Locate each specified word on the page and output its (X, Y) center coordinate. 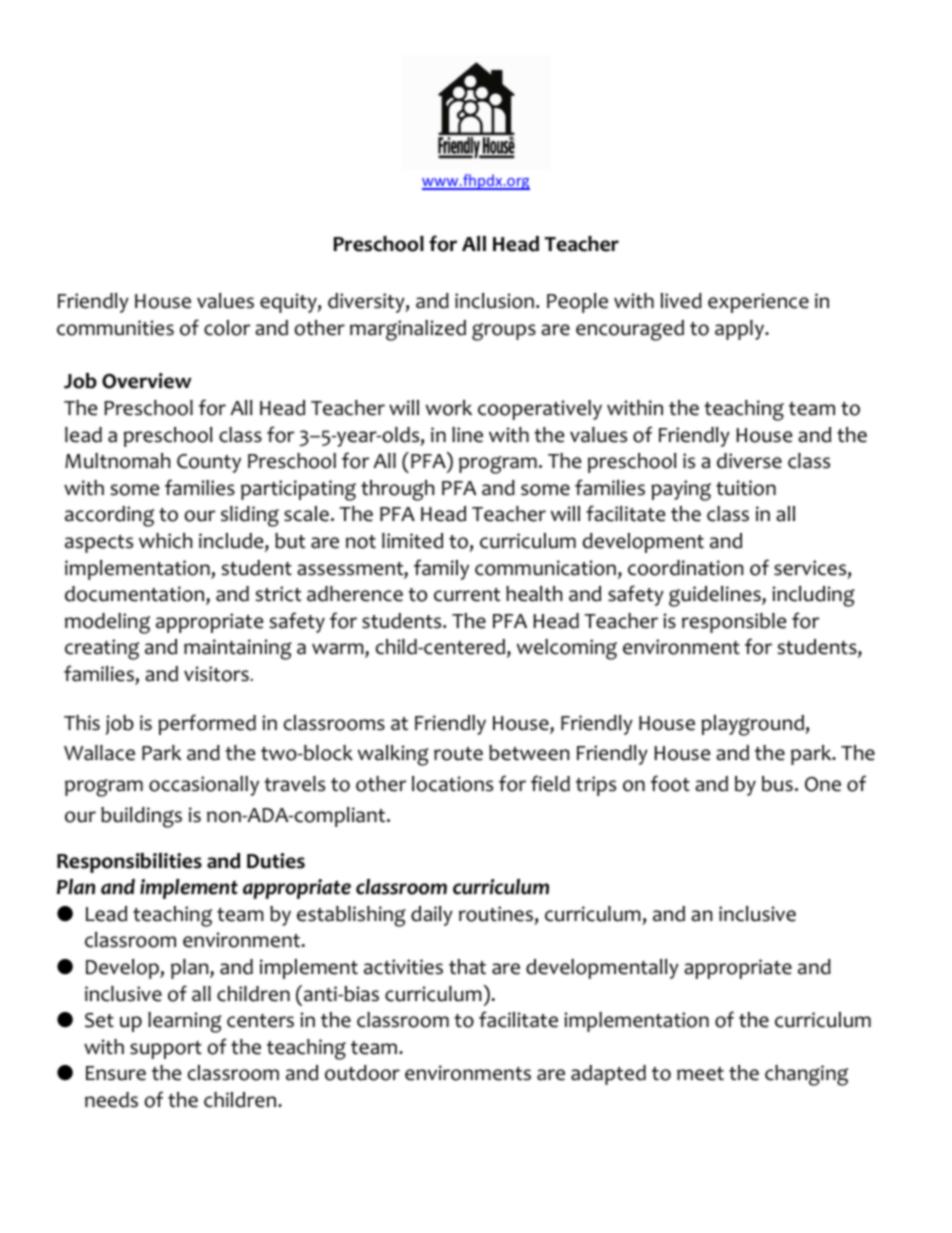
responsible (734, 623)
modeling (107, 623)
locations (452, 784)
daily (432, 916)
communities (115, 328)
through (397, 490)
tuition (746, 488)
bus (777, 784)
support (166, 1050)
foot (670, 783)
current (467, 595)
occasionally (204, 786)
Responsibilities (129, 863)
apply (741, 330)
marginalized (408, 330)
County (209, 463)
